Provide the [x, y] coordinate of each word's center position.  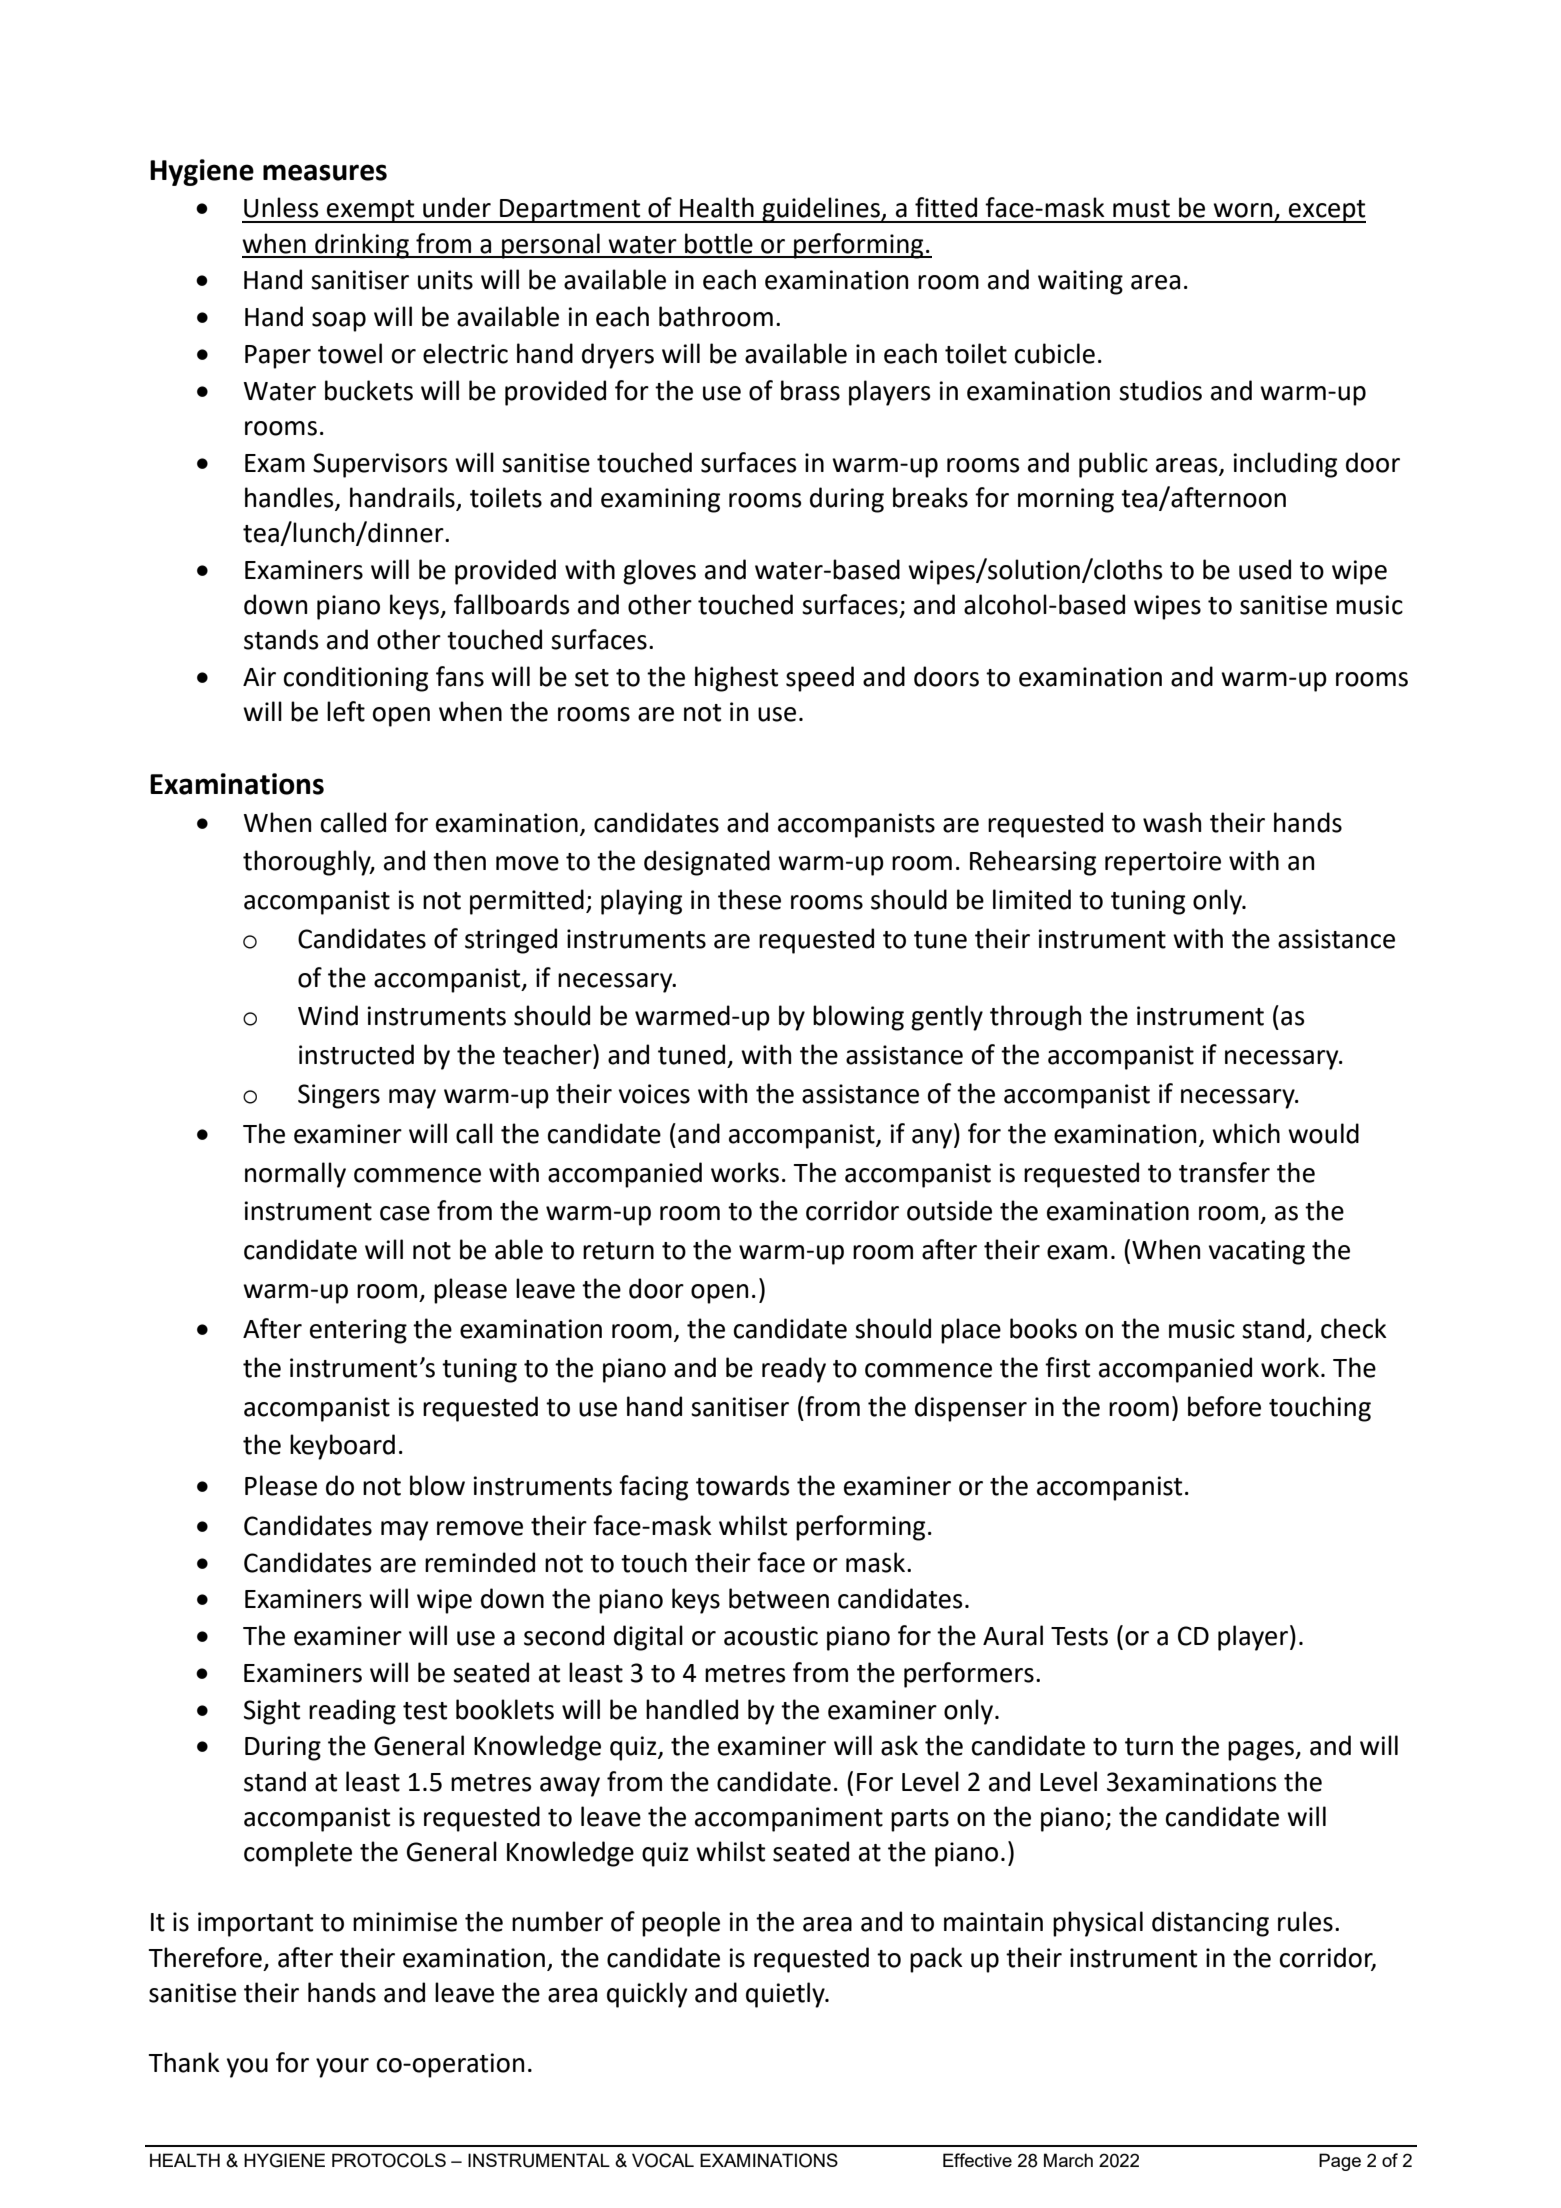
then [459, 860]
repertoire [1163, 863]
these [749, 899]
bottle [719, 243]
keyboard [342, 1447]
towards [743, 1485]
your [342, 2068]
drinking [362, 246]
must [1141, 209]
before [1224, 1406]
